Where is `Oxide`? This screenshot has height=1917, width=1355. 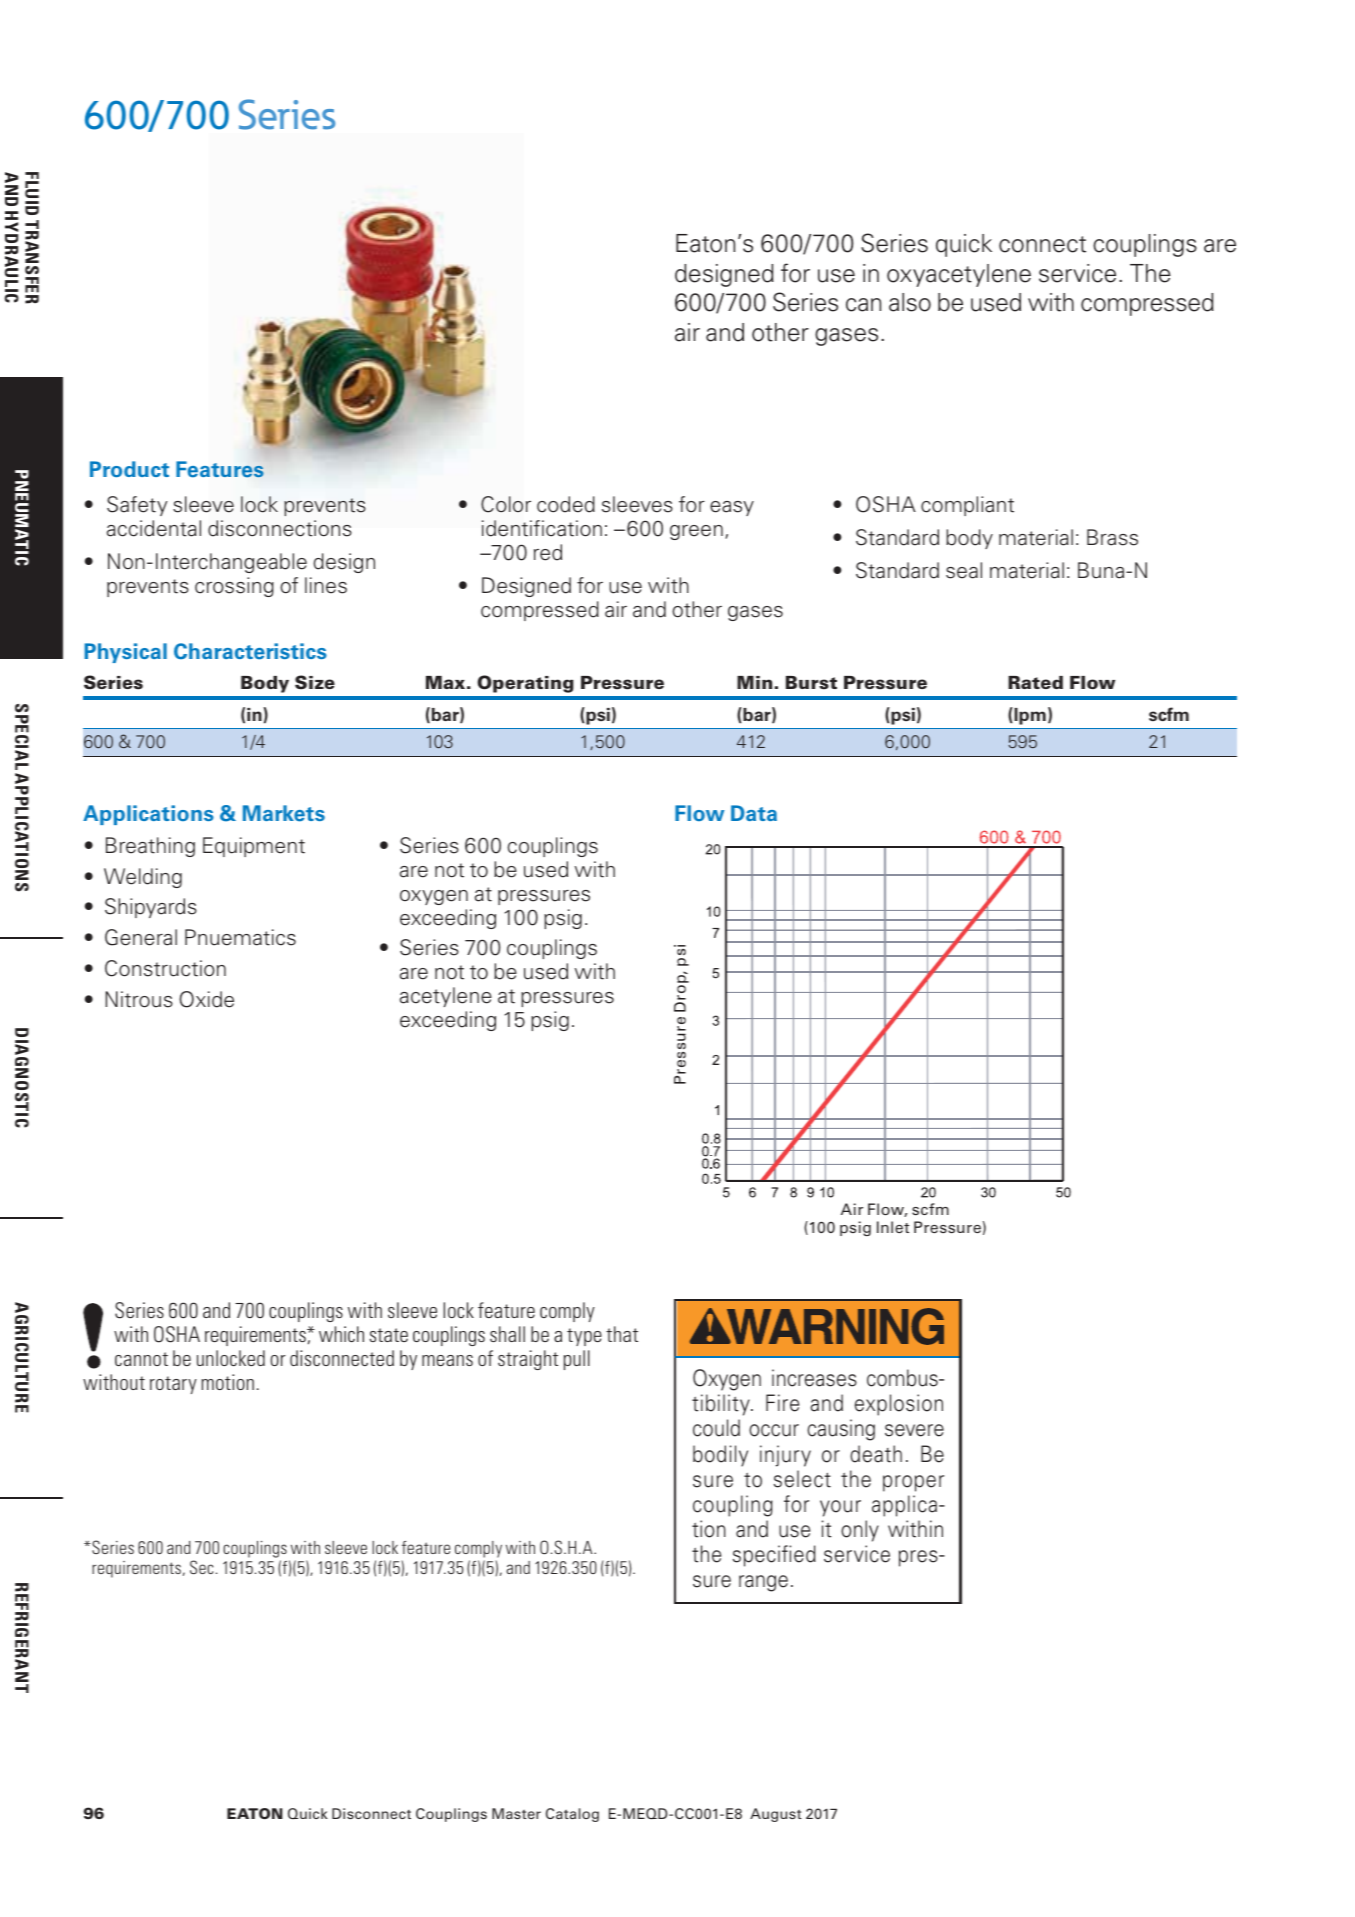 Oxide is located at coordinates (206, 999).
